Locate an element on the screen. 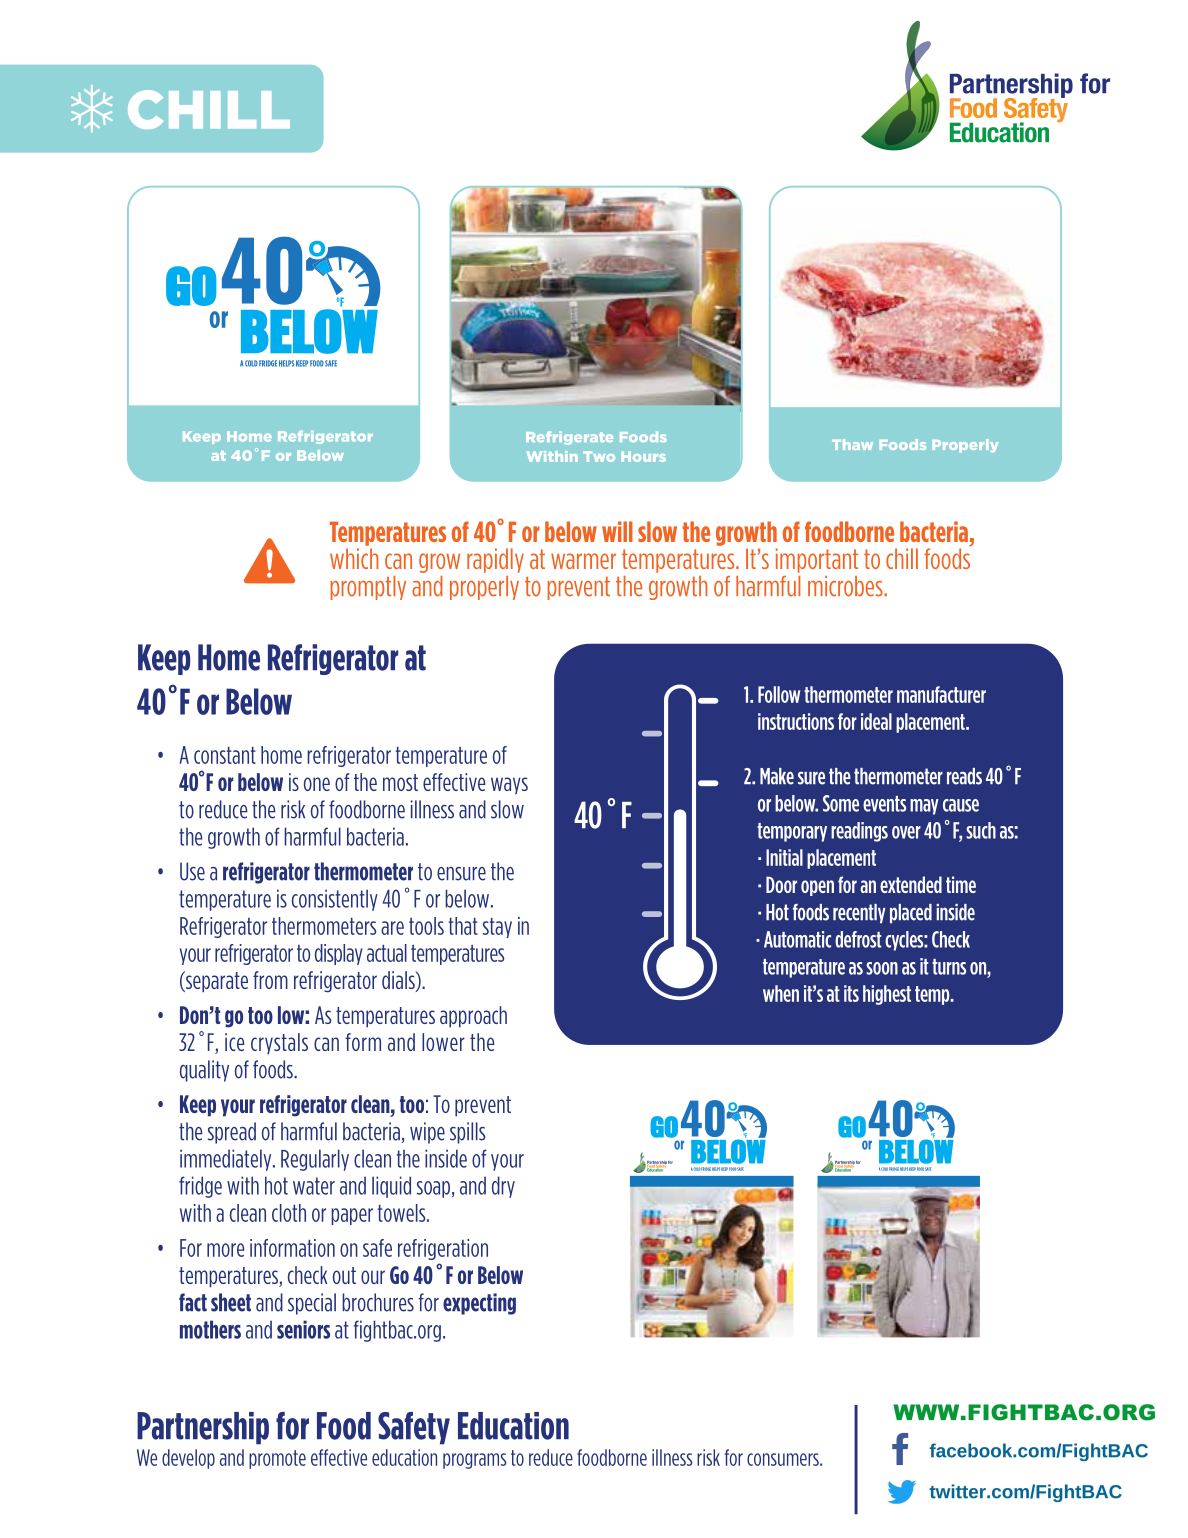 The width and height of the screenshot is (1188, 1538). ideal is located at coordinates (876, 721).
